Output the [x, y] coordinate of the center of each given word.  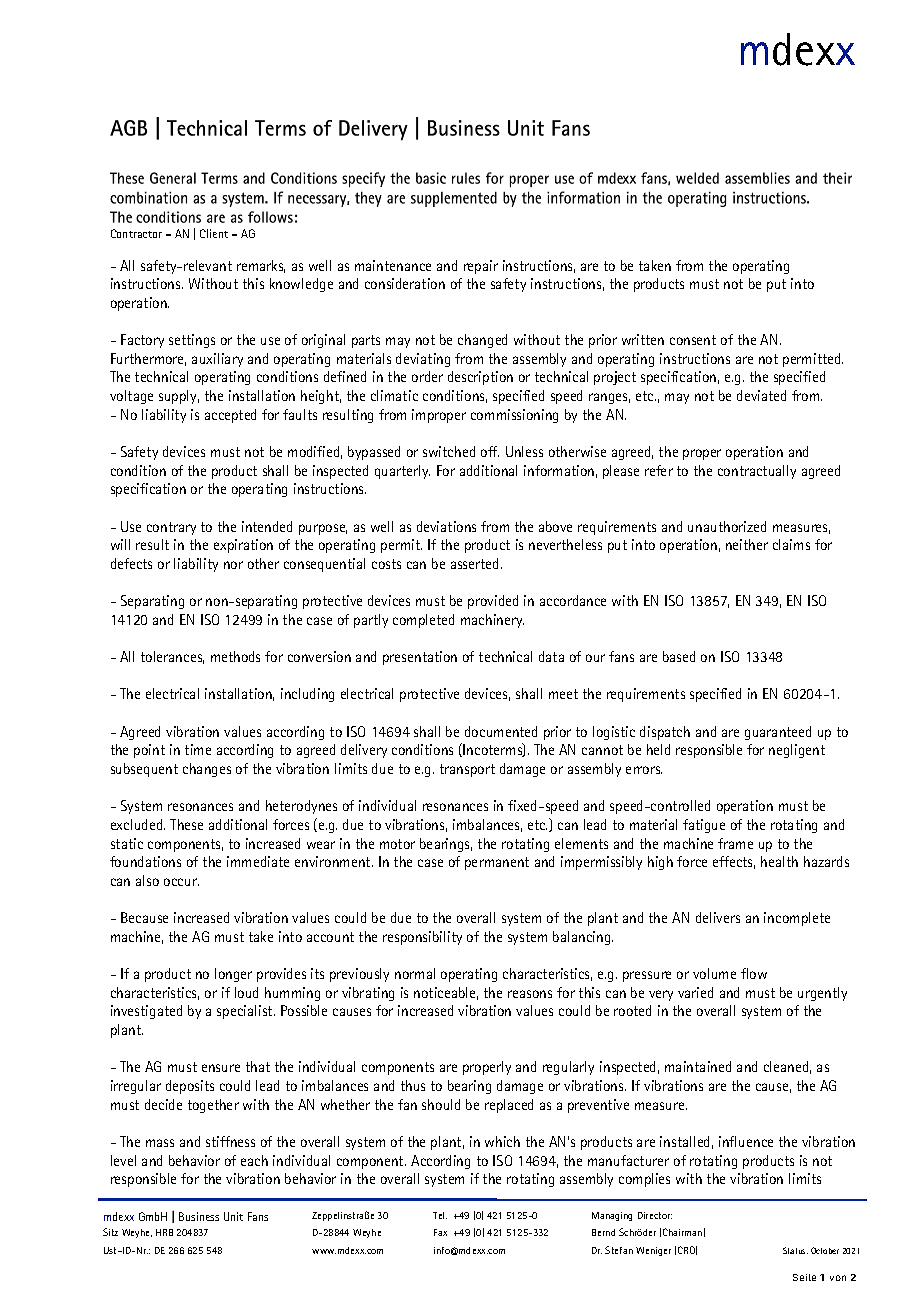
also [147, 880]
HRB [164, 1232]
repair [481, 267]
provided [493, 602]
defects [131, 563]
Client [214, 233]
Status [795, 1250]
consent [693, 340]
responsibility [422, 938]
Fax [440, 1232]
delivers [718, 917]
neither [747, 544]
